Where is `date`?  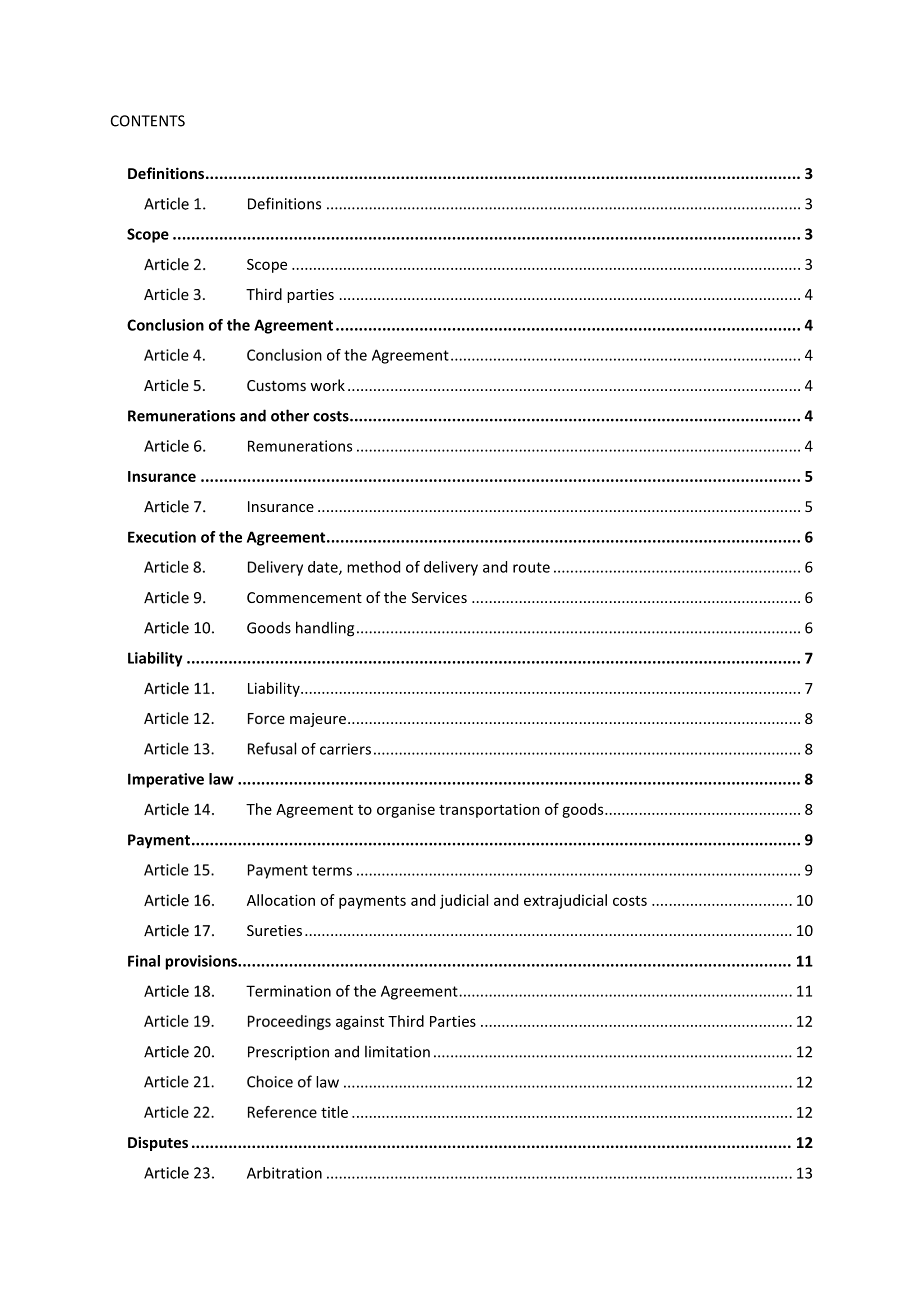 date is located at coordinates (324, 568).
